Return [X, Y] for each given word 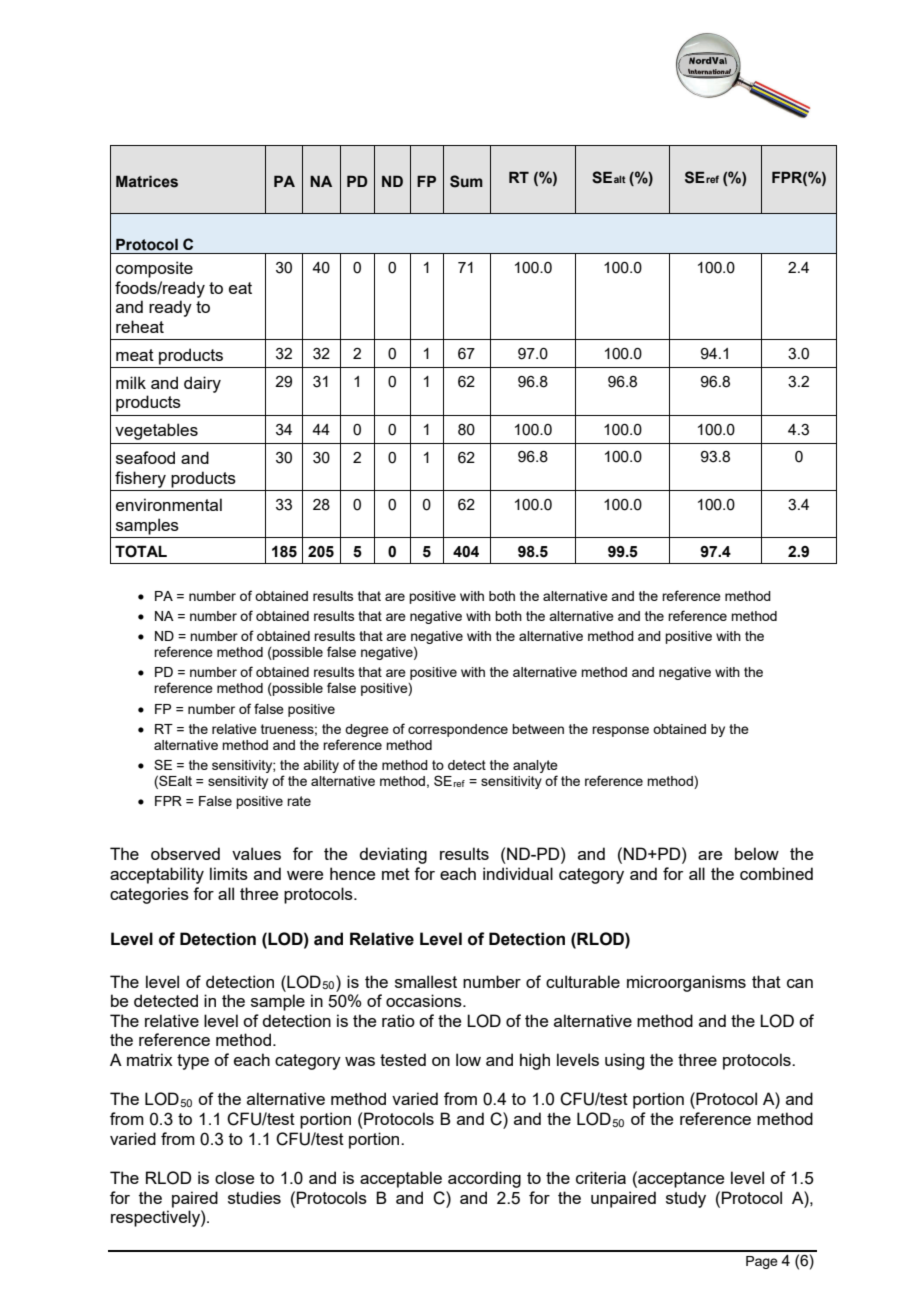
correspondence [458, 730]
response [620, 731]
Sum [466, 181]
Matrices [147, 181]
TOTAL [141, 551]
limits [229, 873]
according [484, 1179]
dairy [202, 384]
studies [254, 1197]
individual [518, 873]
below [757, 853]
